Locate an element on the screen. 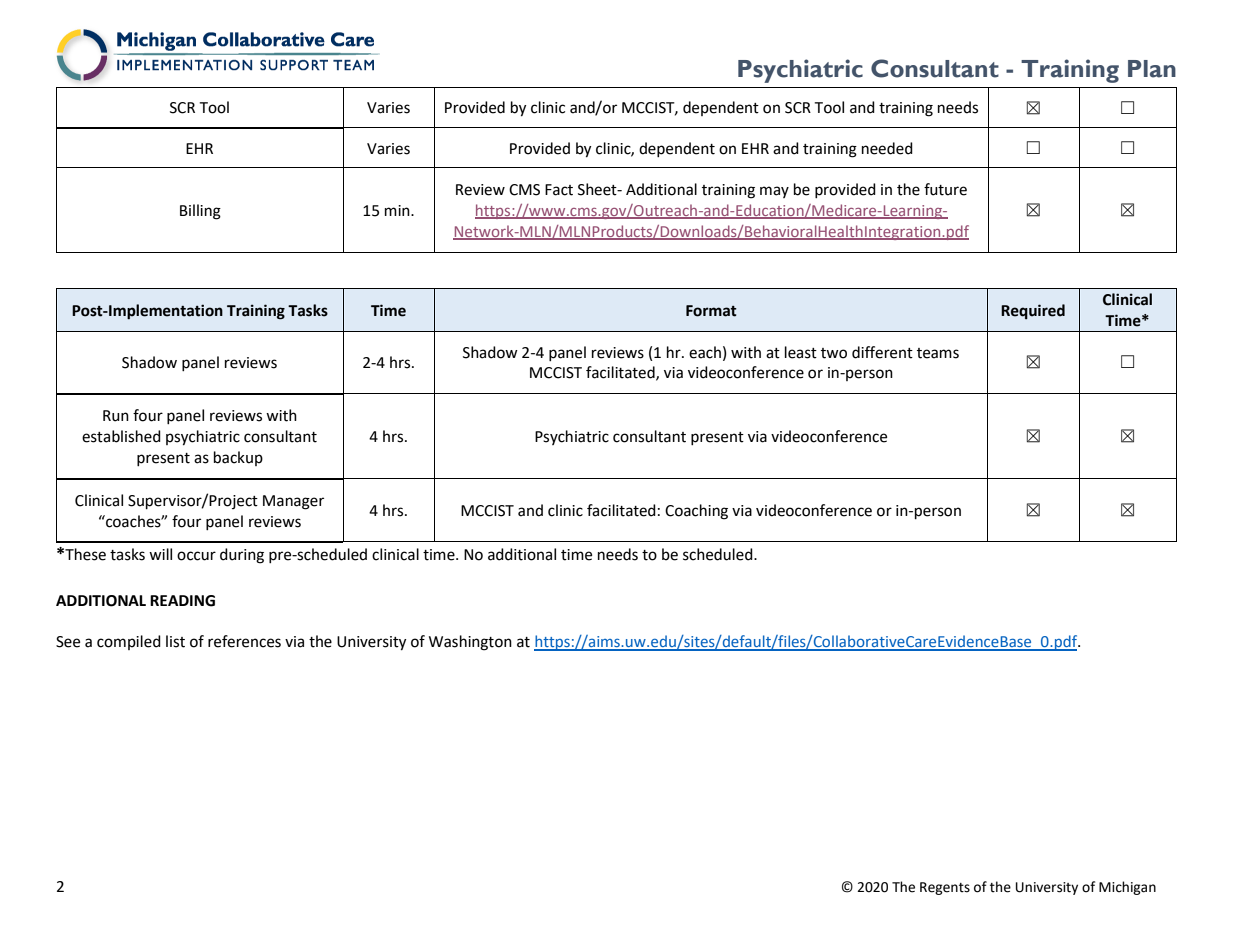 This screenshot has width=1233, height=952. backup is located at coordinates (238, 458).
